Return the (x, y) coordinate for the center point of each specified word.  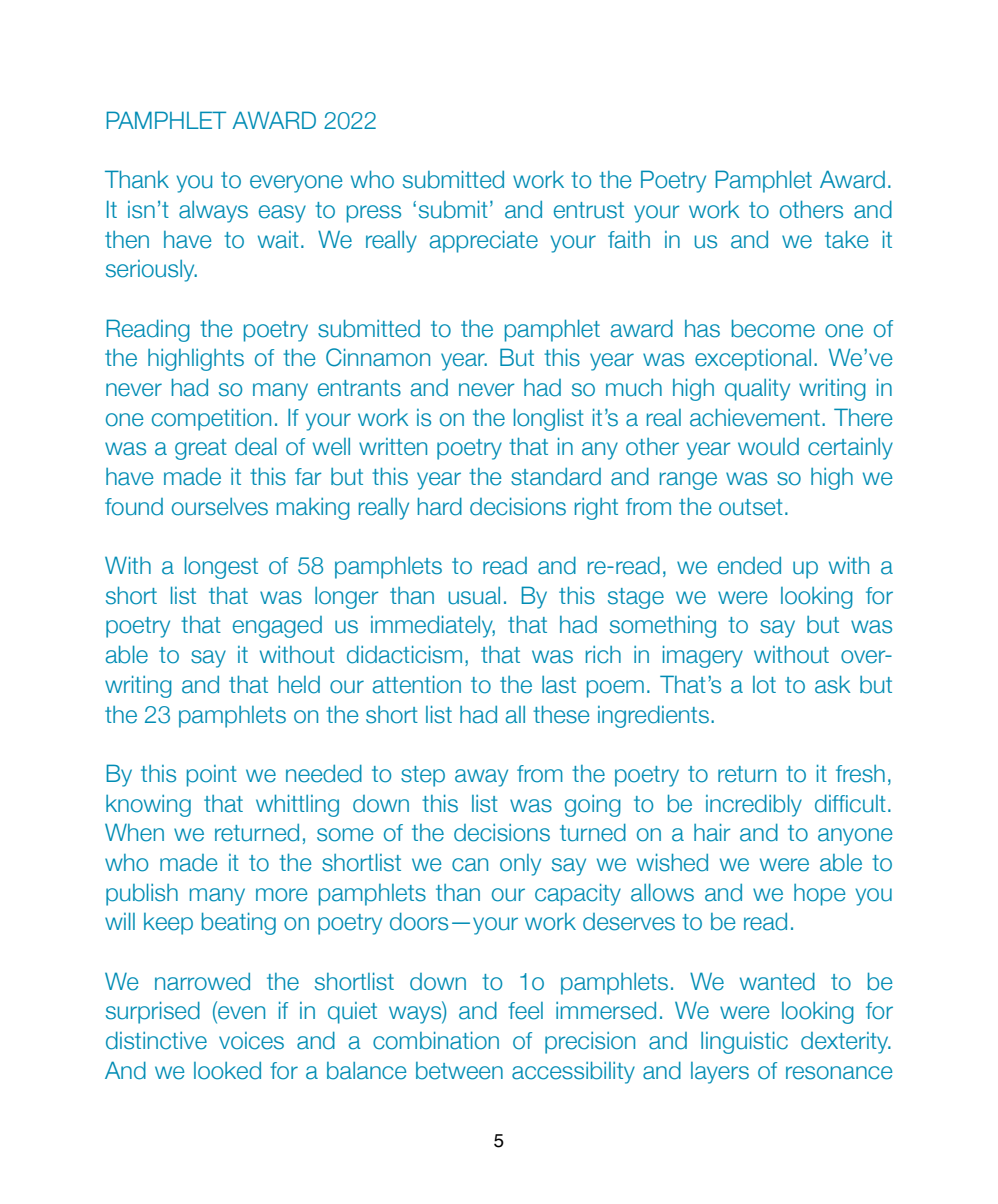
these (561, 714)
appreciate (484, 241)
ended (749, 566)
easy (282, 214)
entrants (359, 388)
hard (440, 506)
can (470, 865)
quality (757, 390)
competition (211, 419)
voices (251, 1041)
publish (142, 894)
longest (221, 567)
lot (764, 685)
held (299, 684)
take (846, 239)
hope (819, 895)
